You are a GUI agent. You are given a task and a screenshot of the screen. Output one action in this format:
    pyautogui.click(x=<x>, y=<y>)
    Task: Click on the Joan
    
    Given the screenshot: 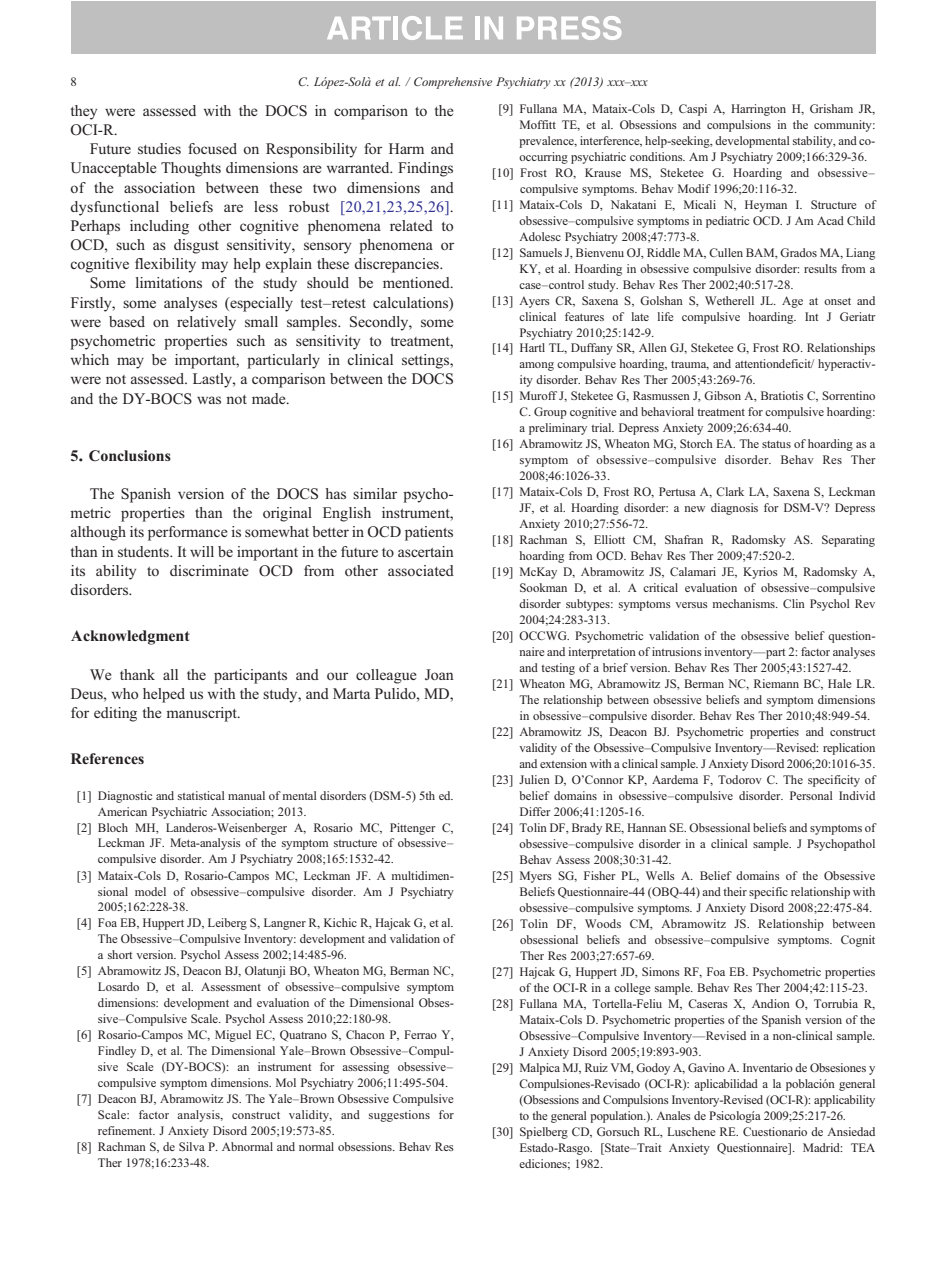 What is the action you would take?
    pyautogui.click(x=439, y=674)
